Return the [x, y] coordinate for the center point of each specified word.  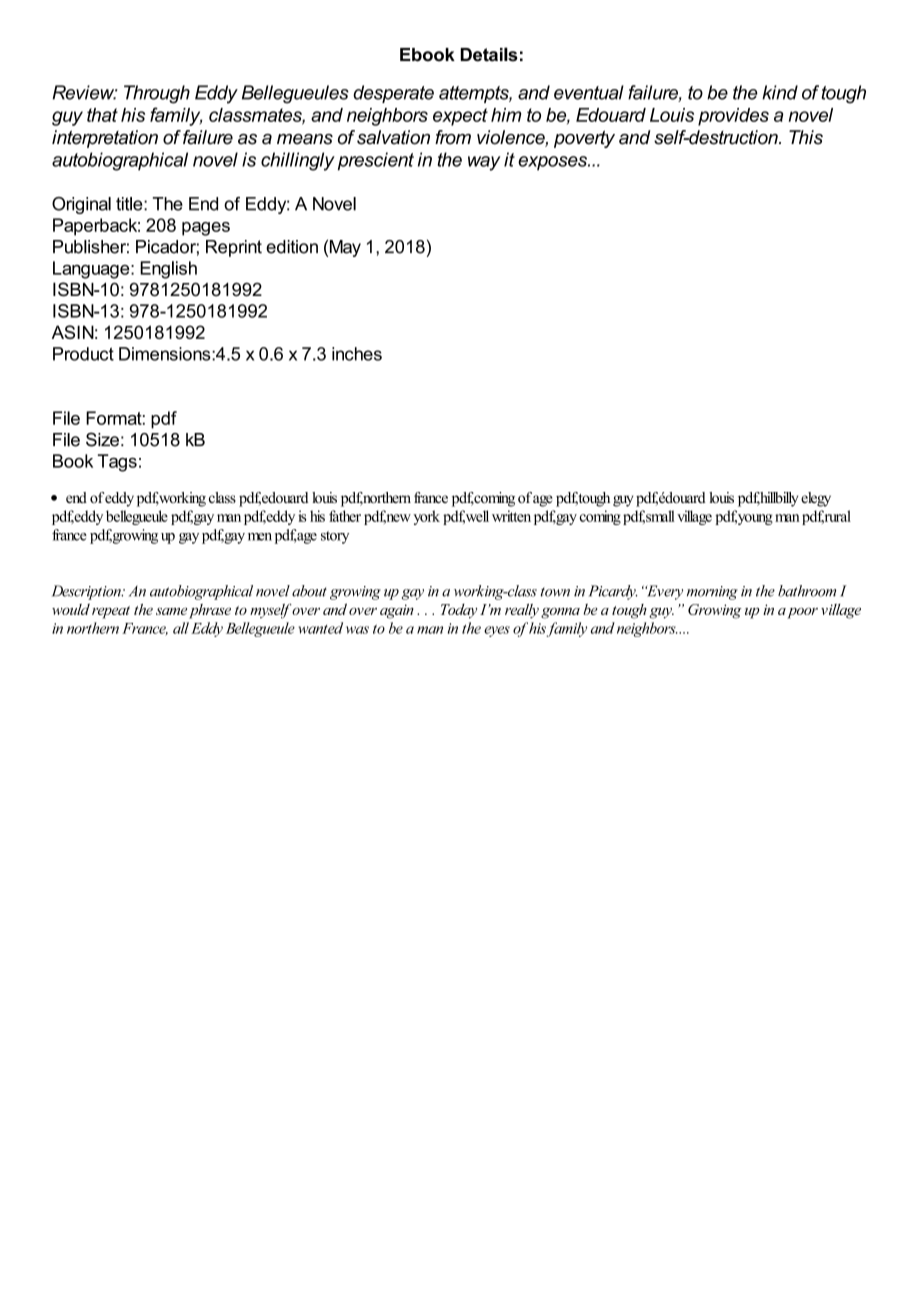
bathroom [807, 591]
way [484, 163]
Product [83, 354]
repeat [111, 612]
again [397, 611]
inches [357, 354]
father [345, 516]
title [130, 204]
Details [489, 54]
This [806, 137]
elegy [816, 499]
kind [780, 92]
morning [712, 593]
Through [157, 94]
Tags [117, 463]
